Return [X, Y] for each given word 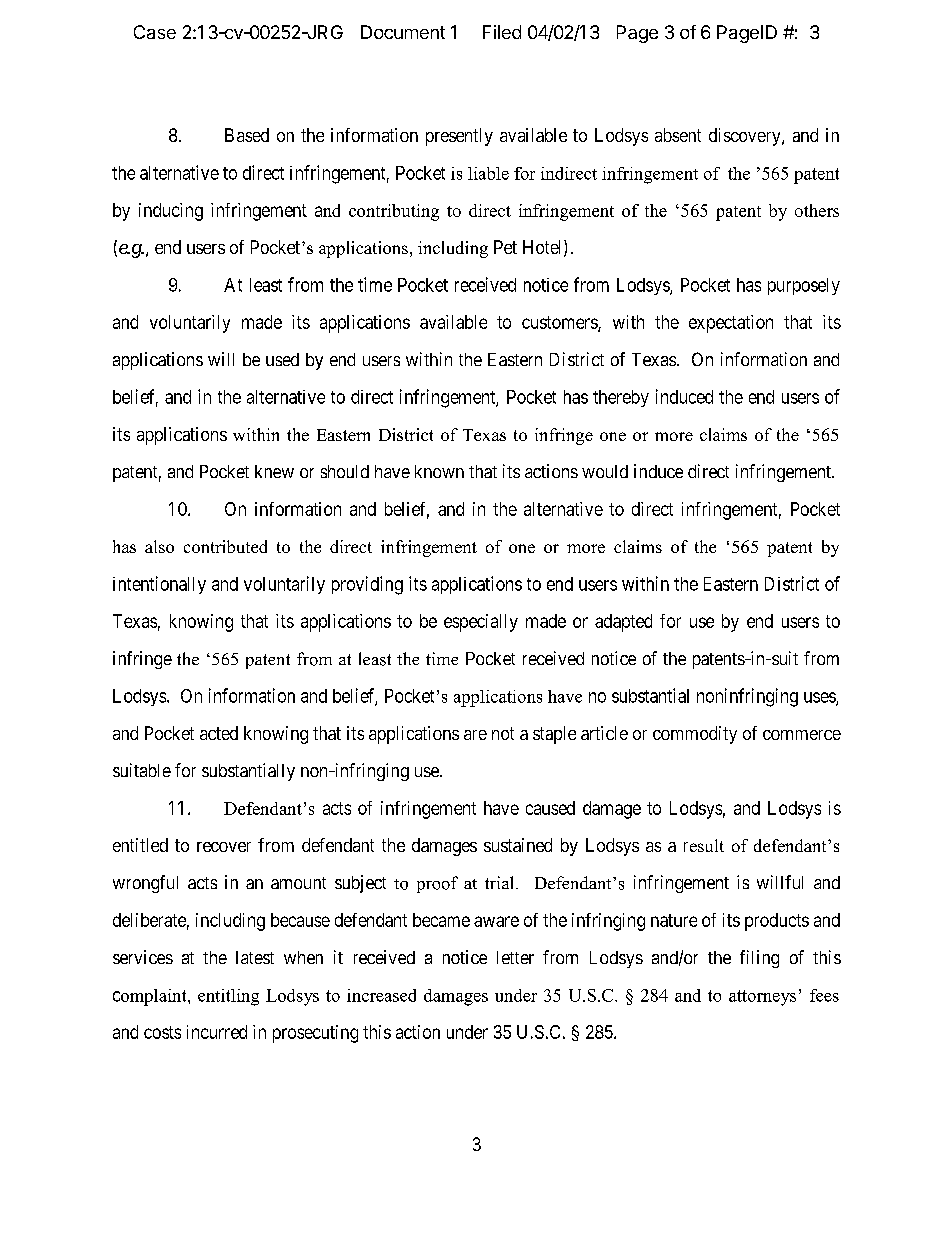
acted [219, 733]
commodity [695, 735]
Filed [502, 32]
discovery [746, 137]
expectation [731, 324]
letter [515, 957]
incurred [217, 1032]
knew [274, 471]
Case [155, 32]
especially [481, 623]
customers [560, 323]
